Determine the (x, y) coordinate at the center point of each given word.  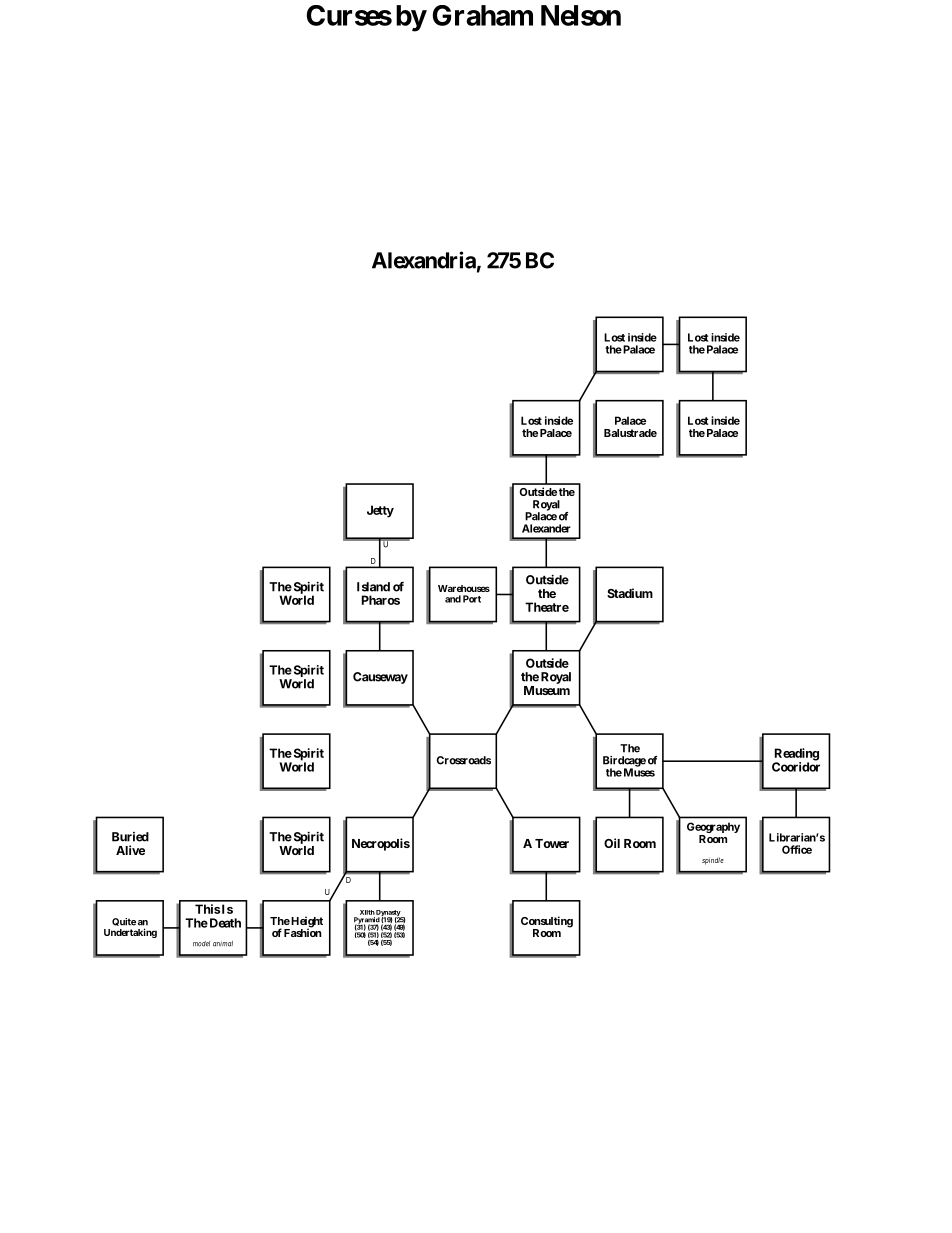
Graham (482, 15)
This (207, 909)
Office (797, 849)
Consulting (547, 923)
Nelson (581, 15)
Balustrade (630, 433)
